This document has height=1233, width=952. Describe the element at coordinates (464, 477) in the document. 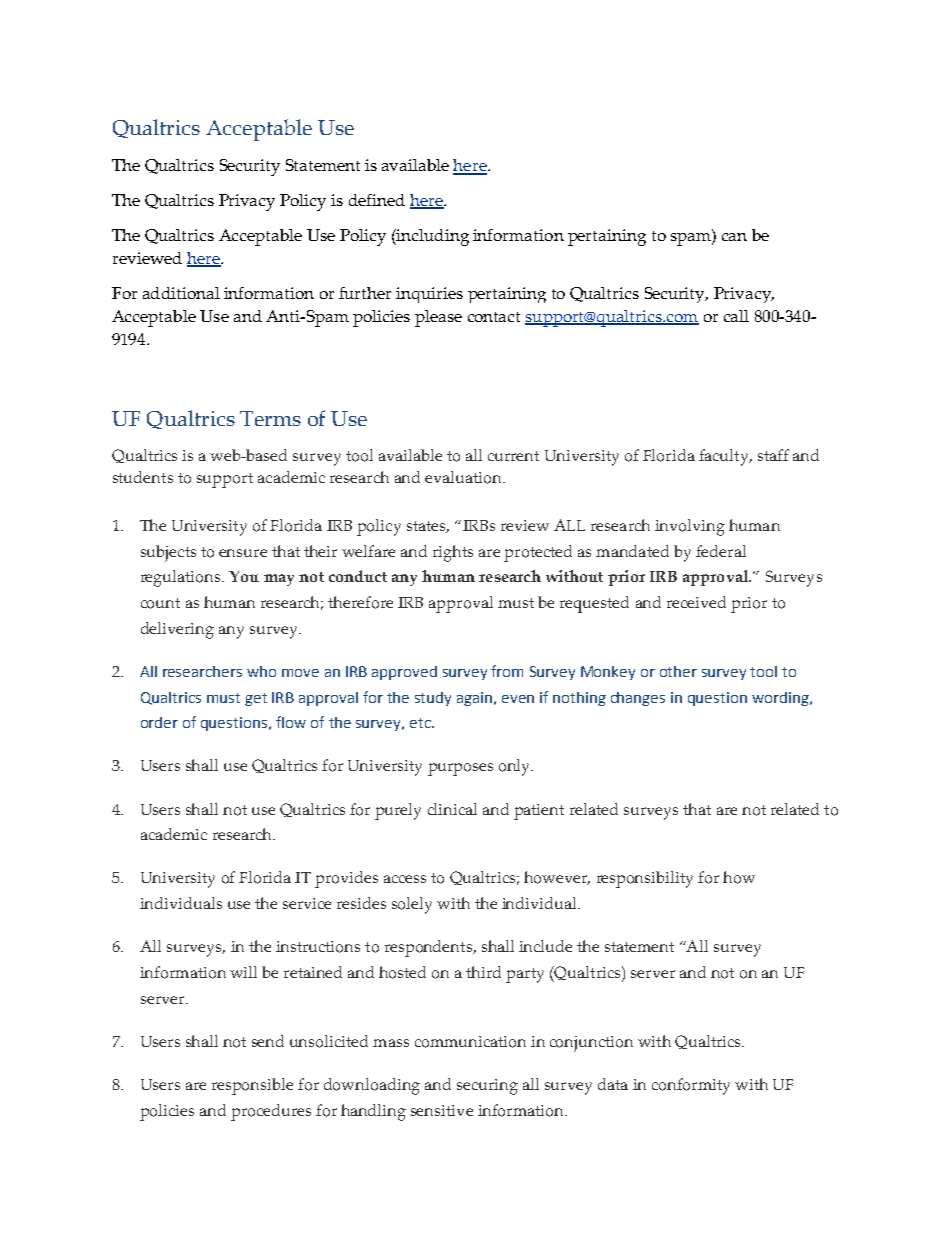

I see `evaluation` at that location.
